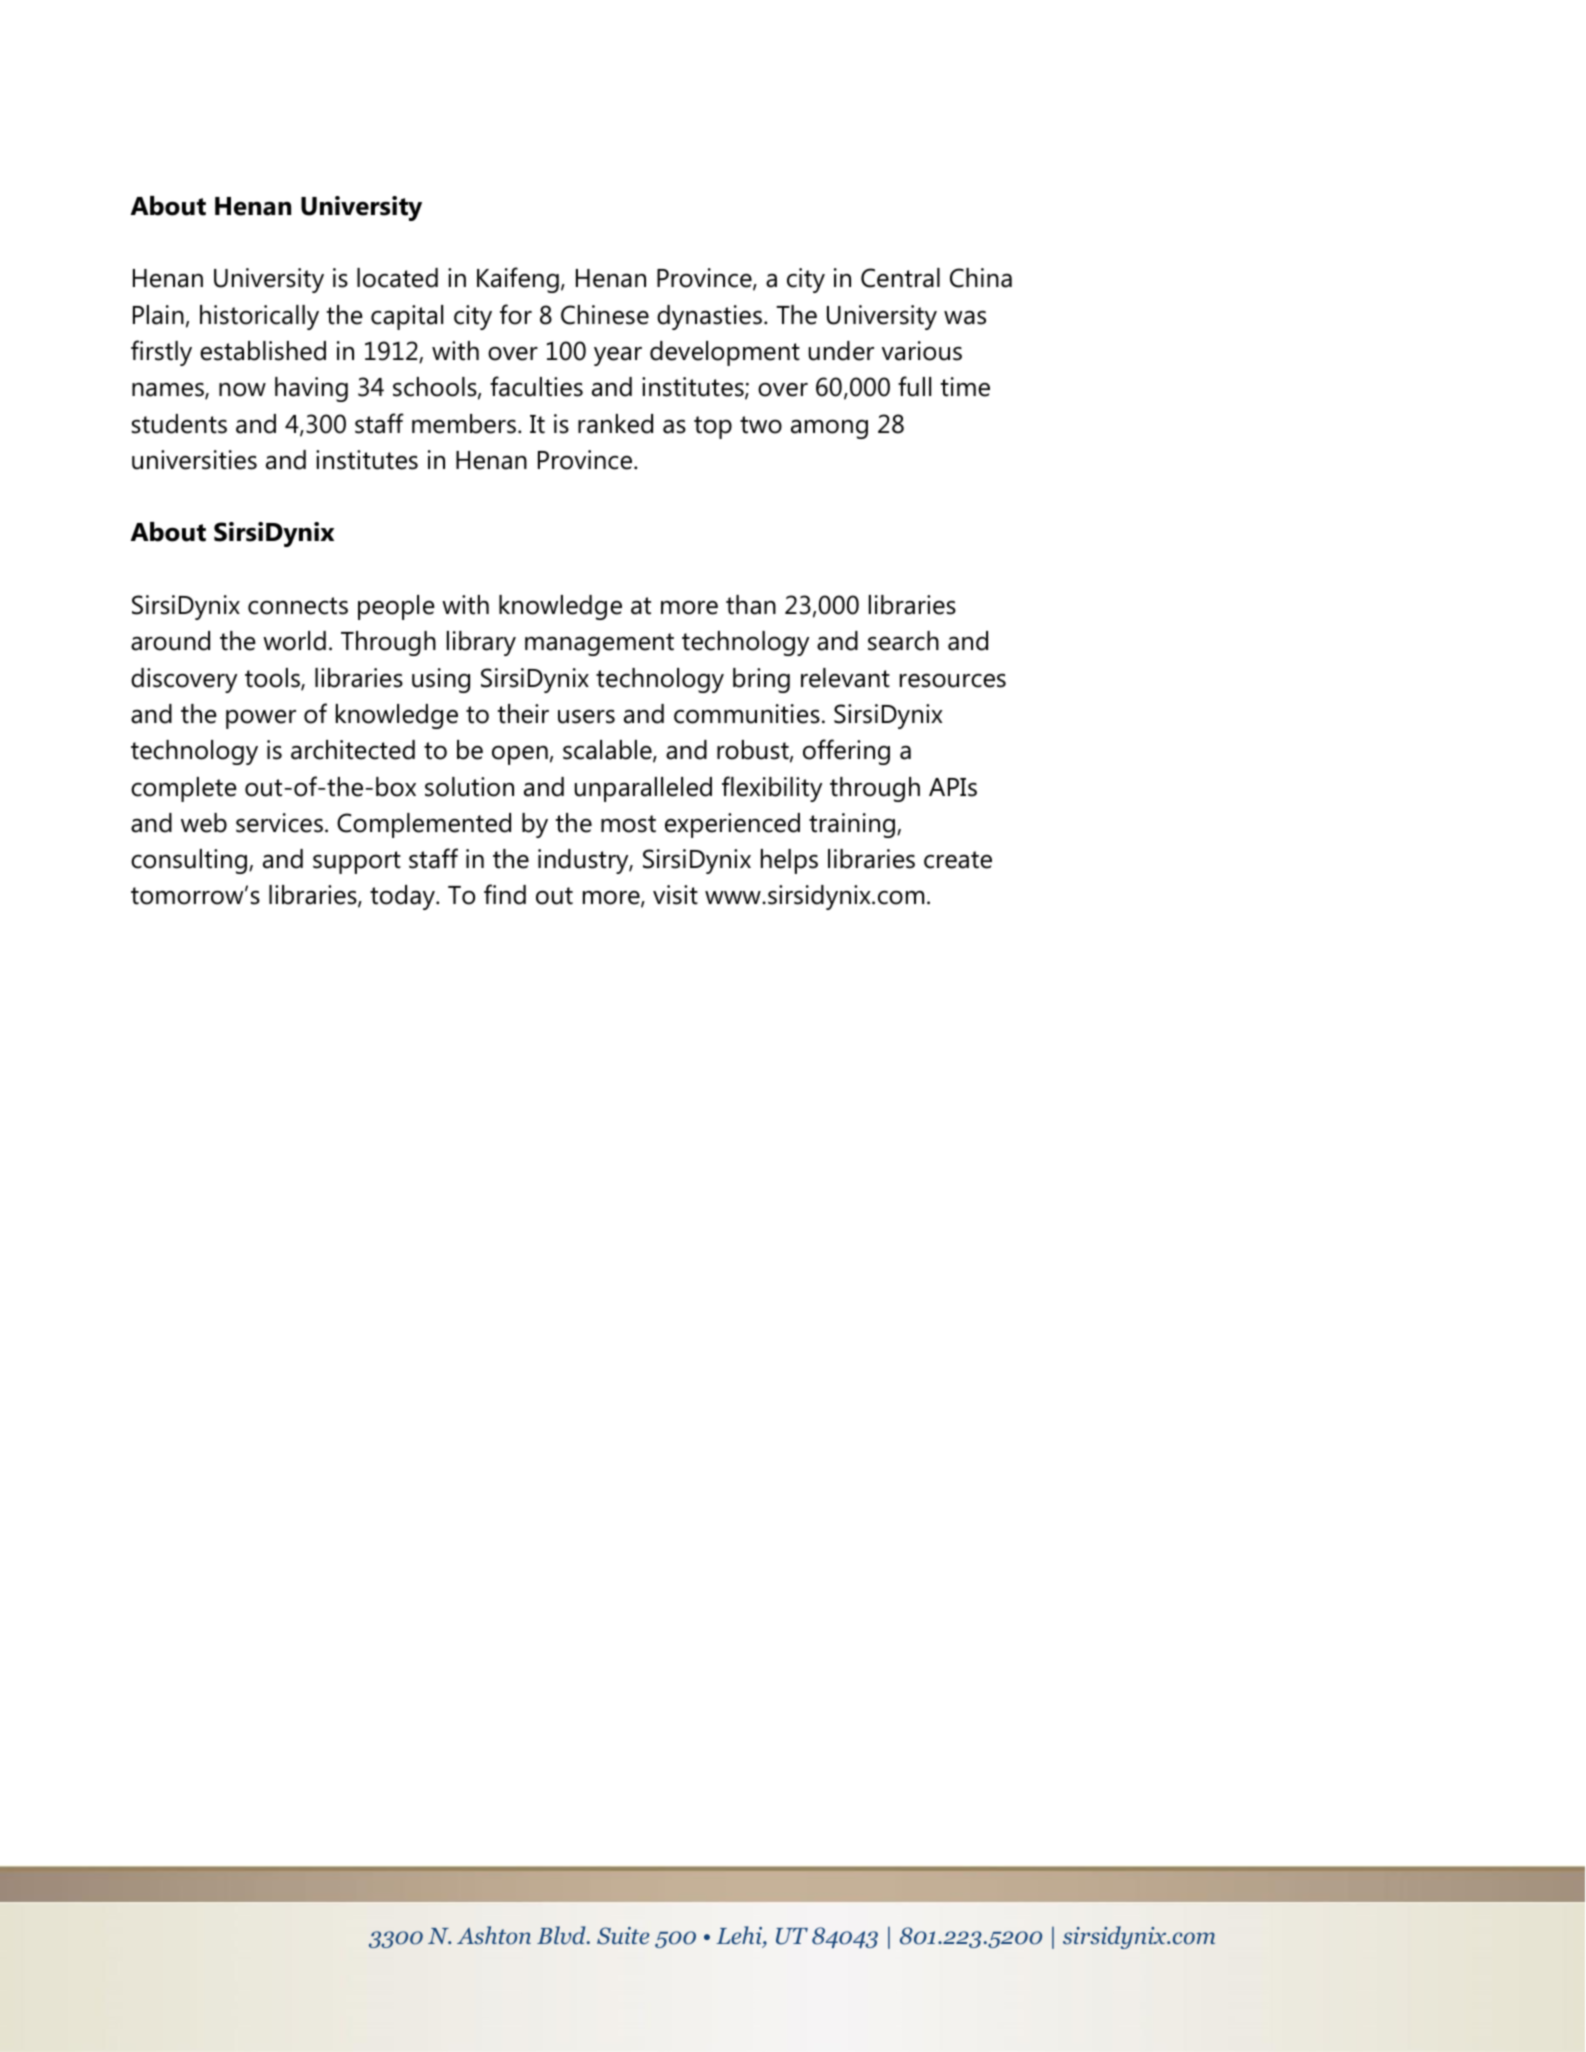  What do you see at coordinates (853, 825) in the screenshot?
I see `training` at bounding box center [853, 825].
